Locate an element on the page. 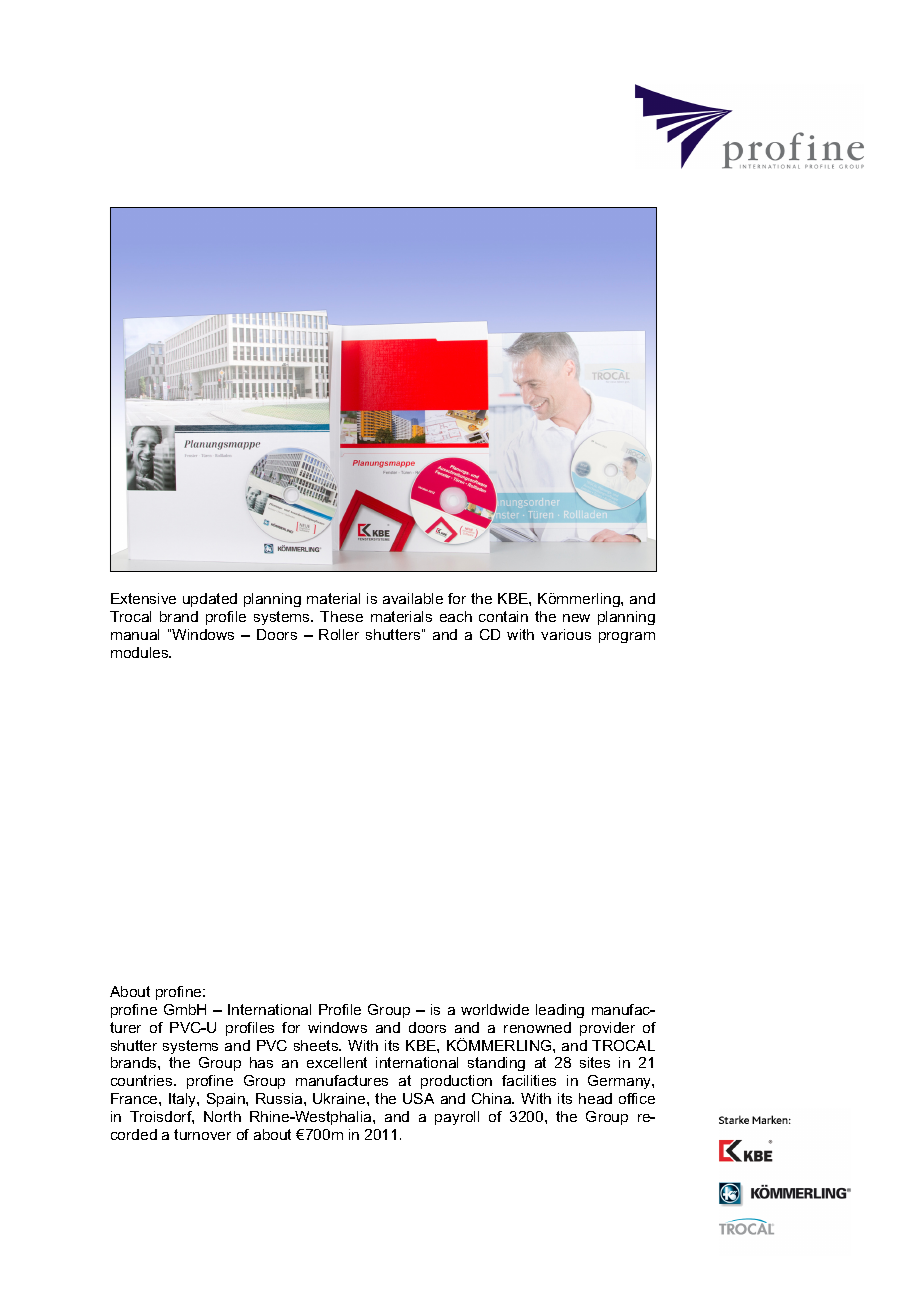  updated is located at coordinates (210, 600).
